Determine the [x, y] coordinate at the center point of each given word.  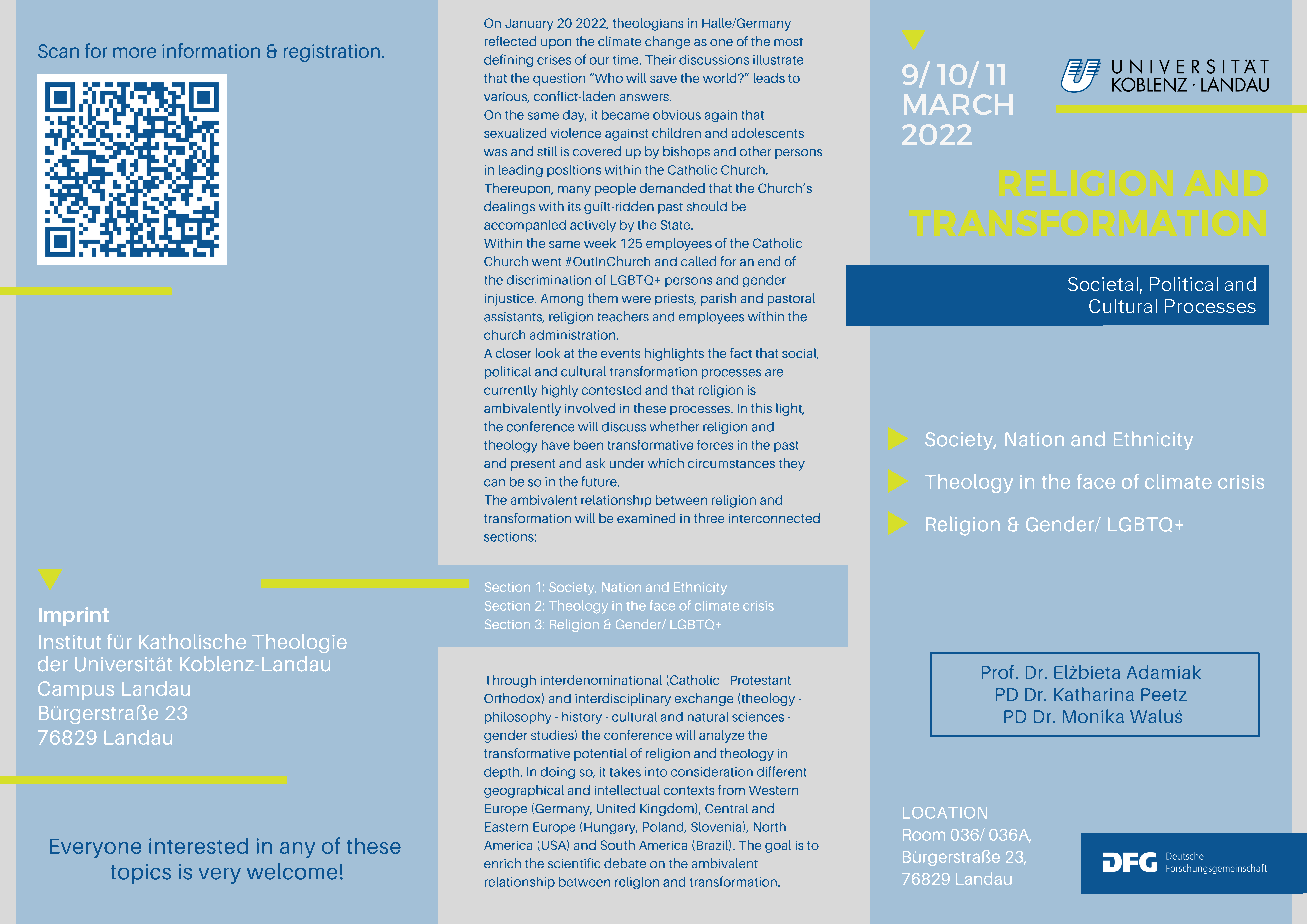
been [588, 445]
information [211, 50]
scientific [574, 863]
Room [924, 835]
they [792, 464]
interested [198, 846]
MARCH [958, 104]
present [533, 465]
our [599, 61]
